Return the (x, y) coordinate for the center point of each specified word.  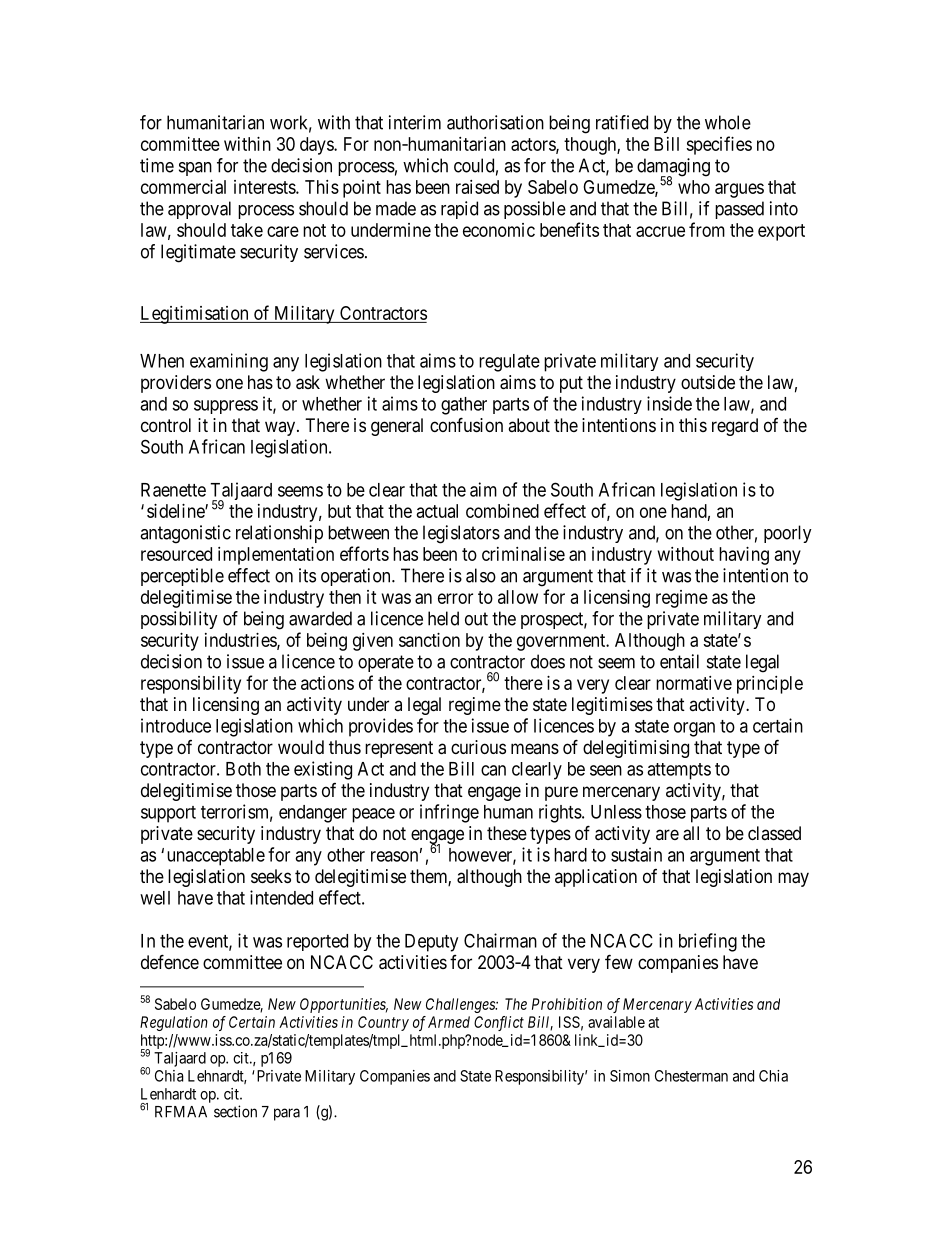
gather (464, 406)
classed (774, 833)
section (235, 1111)
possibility (179, 620)
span (195, 169)
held (443, 618)
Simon (630, 1076)
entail (679, 661)
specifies (719, 145)
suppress (226, 407)
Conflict (499, 1023)
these (507, 833)
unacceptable (216, 857)
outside (708, 382)
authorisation (495, 122)
